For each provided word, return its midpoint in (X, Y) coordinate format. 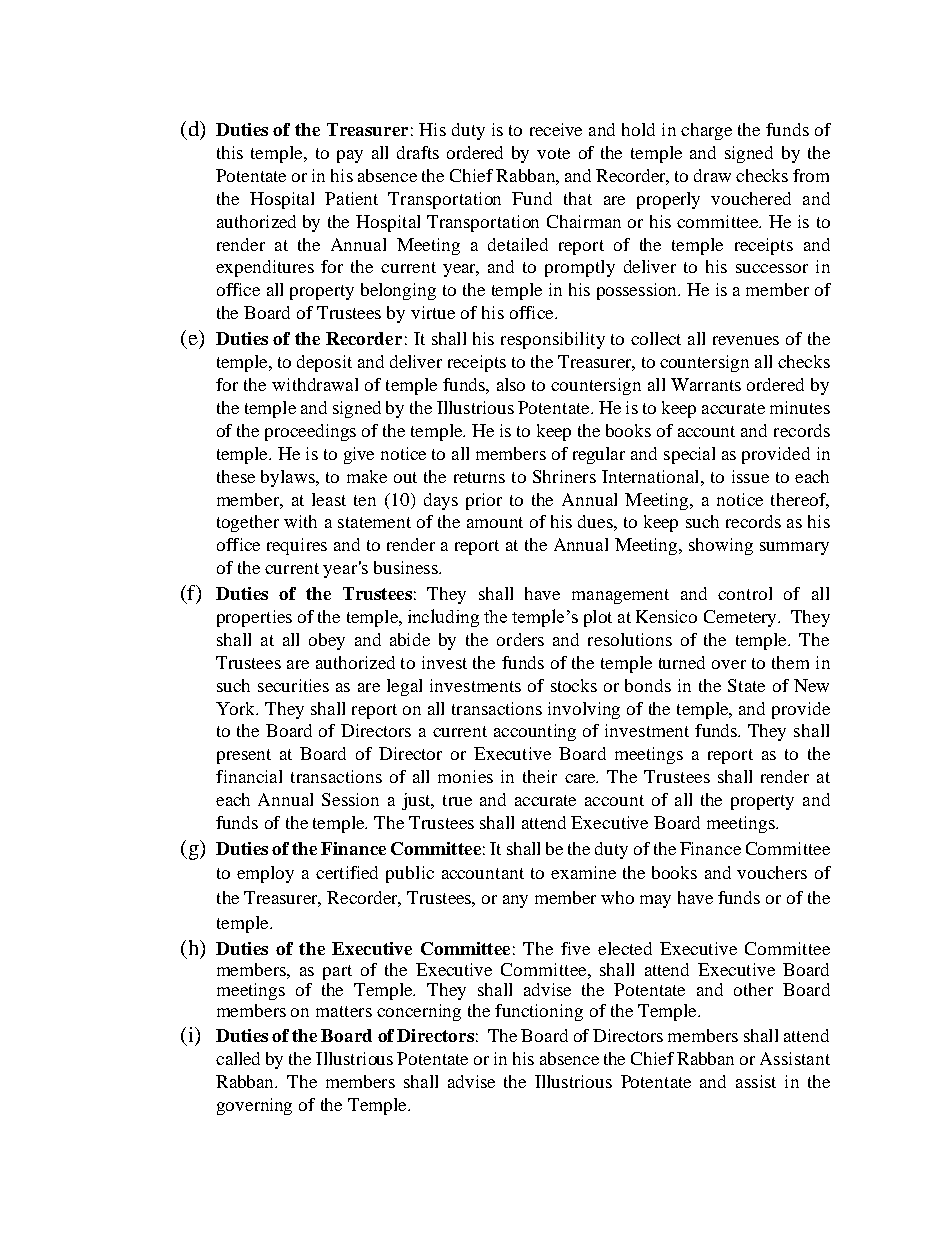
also (511, 384)
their (540, 776)
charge (706, 131)
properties (254, 618)
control (745, 593)
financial (249, 776)
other (753, 989)
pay (350, 156)
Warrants (706, 384)
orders (520, 639)
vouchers (772, 872)
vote (553, 153)
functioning (539, 1012)
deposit (324, 363)
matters (344, 1011)
